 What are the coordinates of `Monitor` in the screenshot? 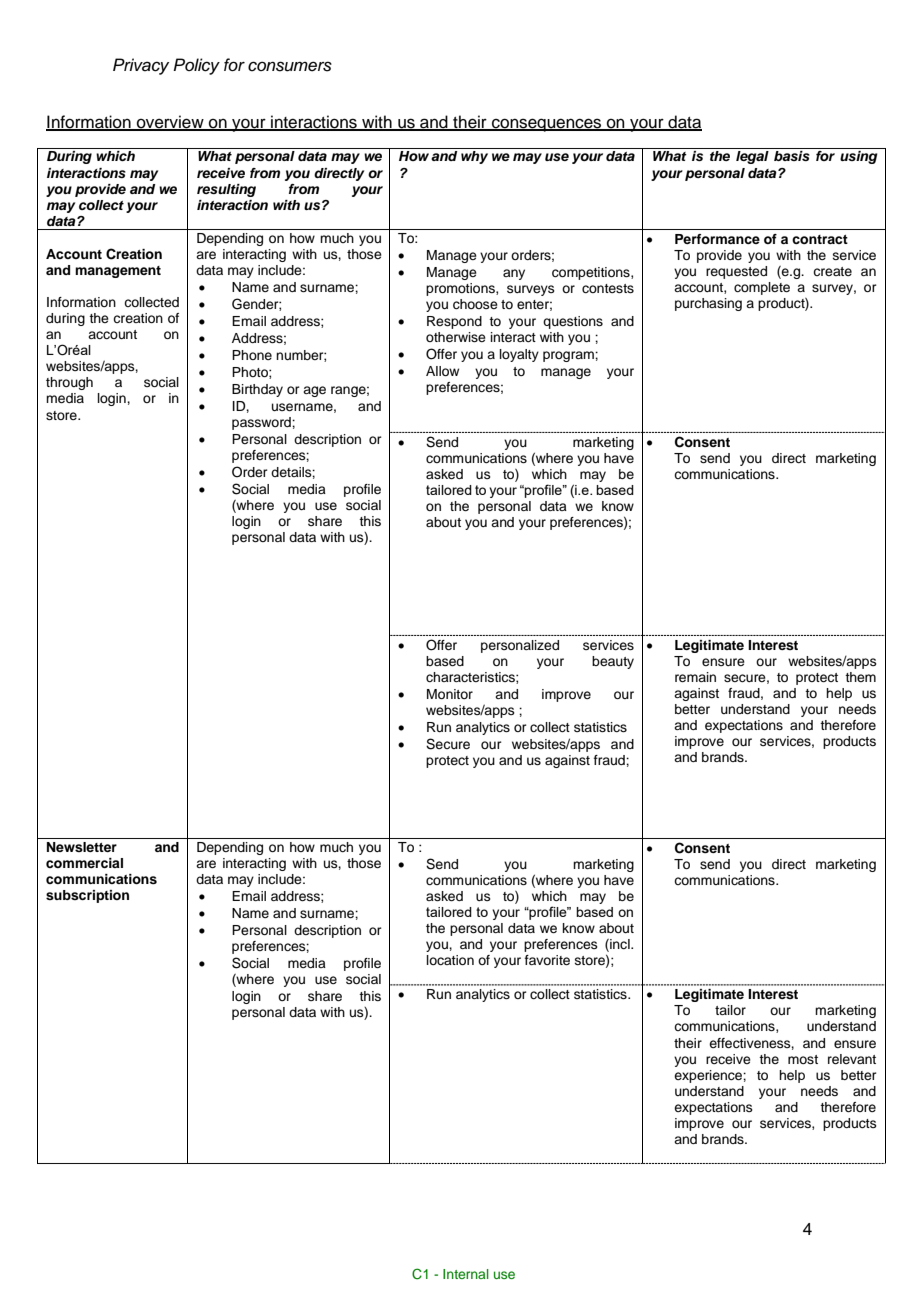 It's located at (450, 694).
